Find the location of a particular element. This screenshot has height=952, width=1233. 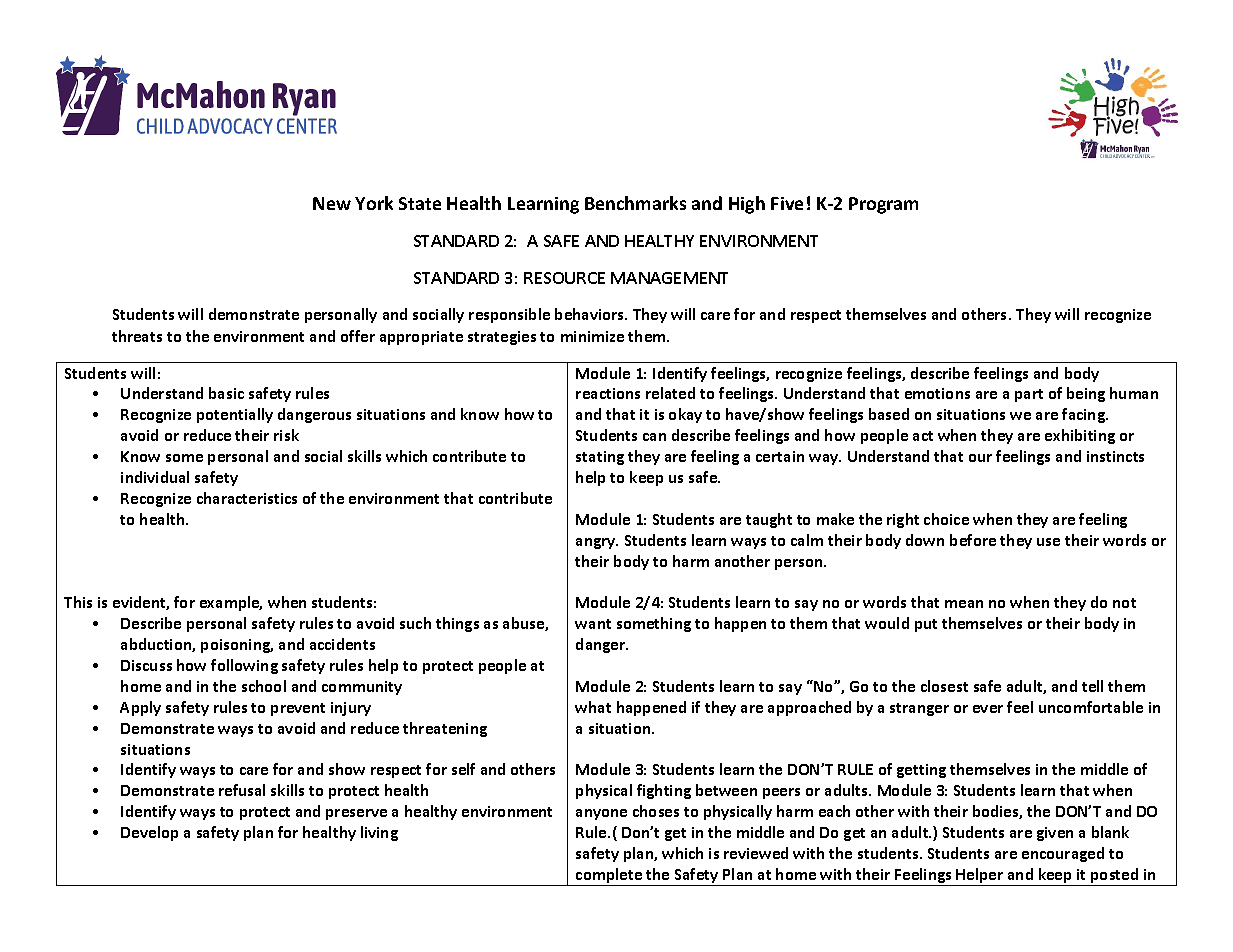

complete is located at coordinates (609, 877).
